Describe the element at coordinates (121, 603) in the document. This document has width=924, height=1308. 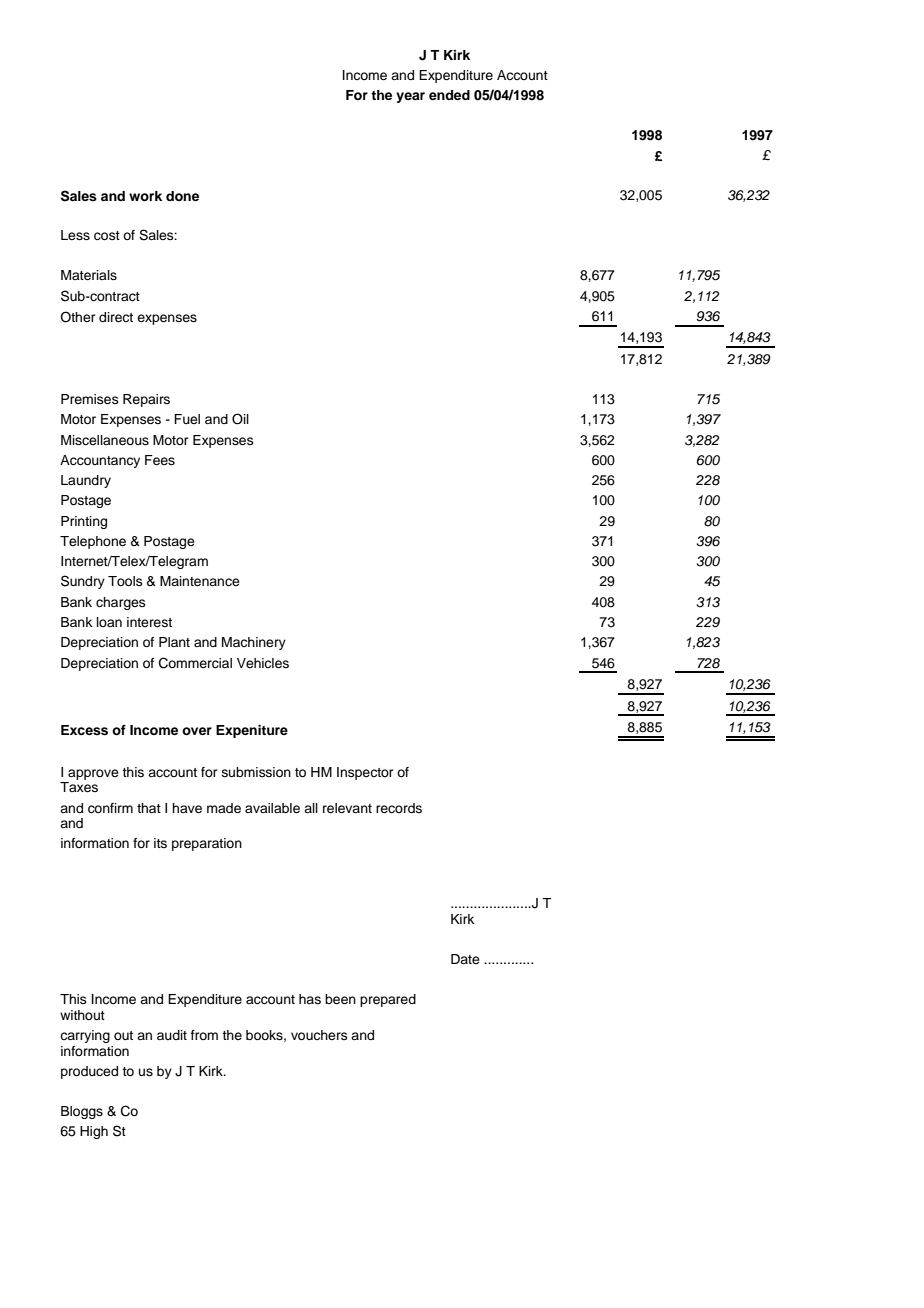
I see `charges` at that location.
